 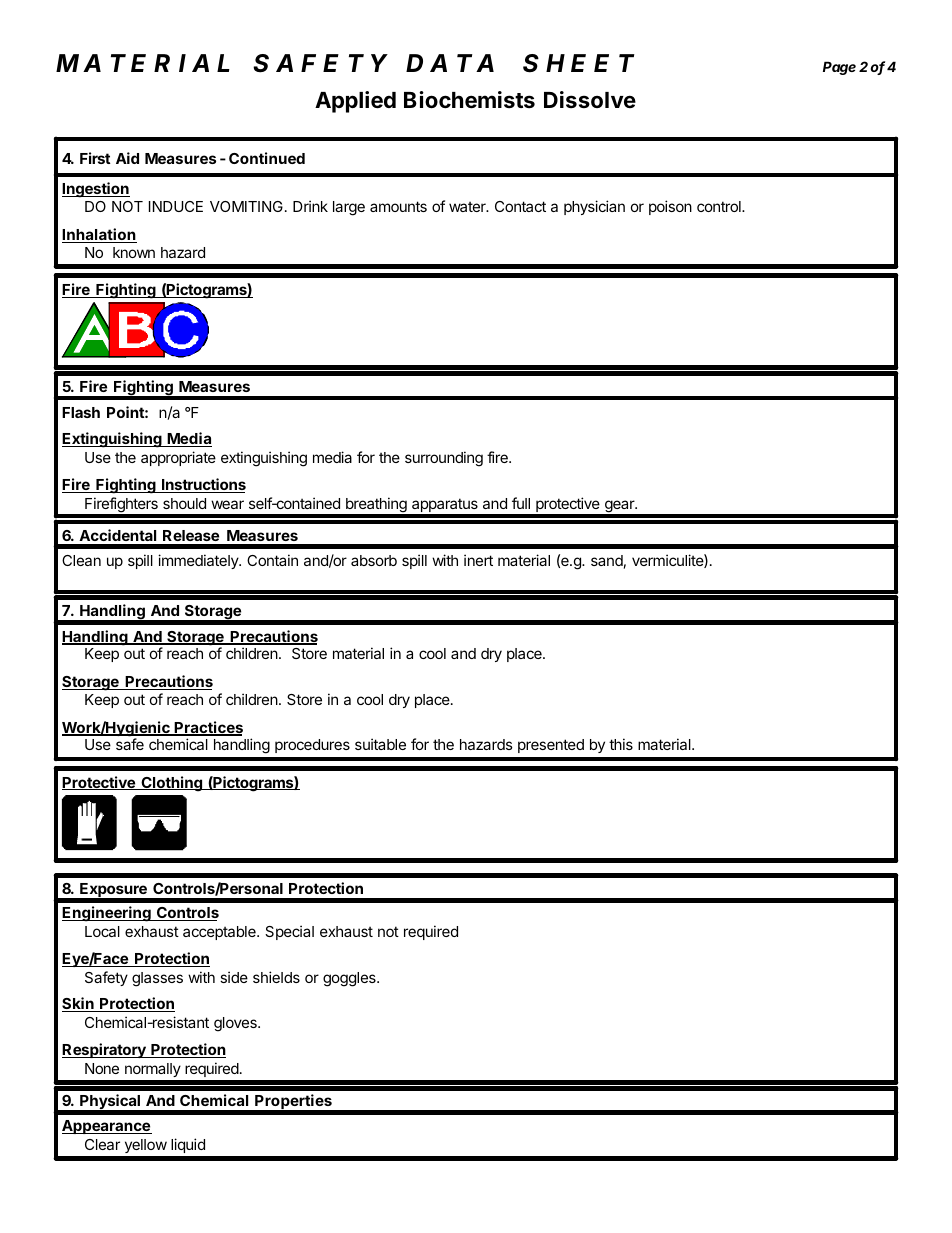 I want to click on this, so click(x=621, y=744).
